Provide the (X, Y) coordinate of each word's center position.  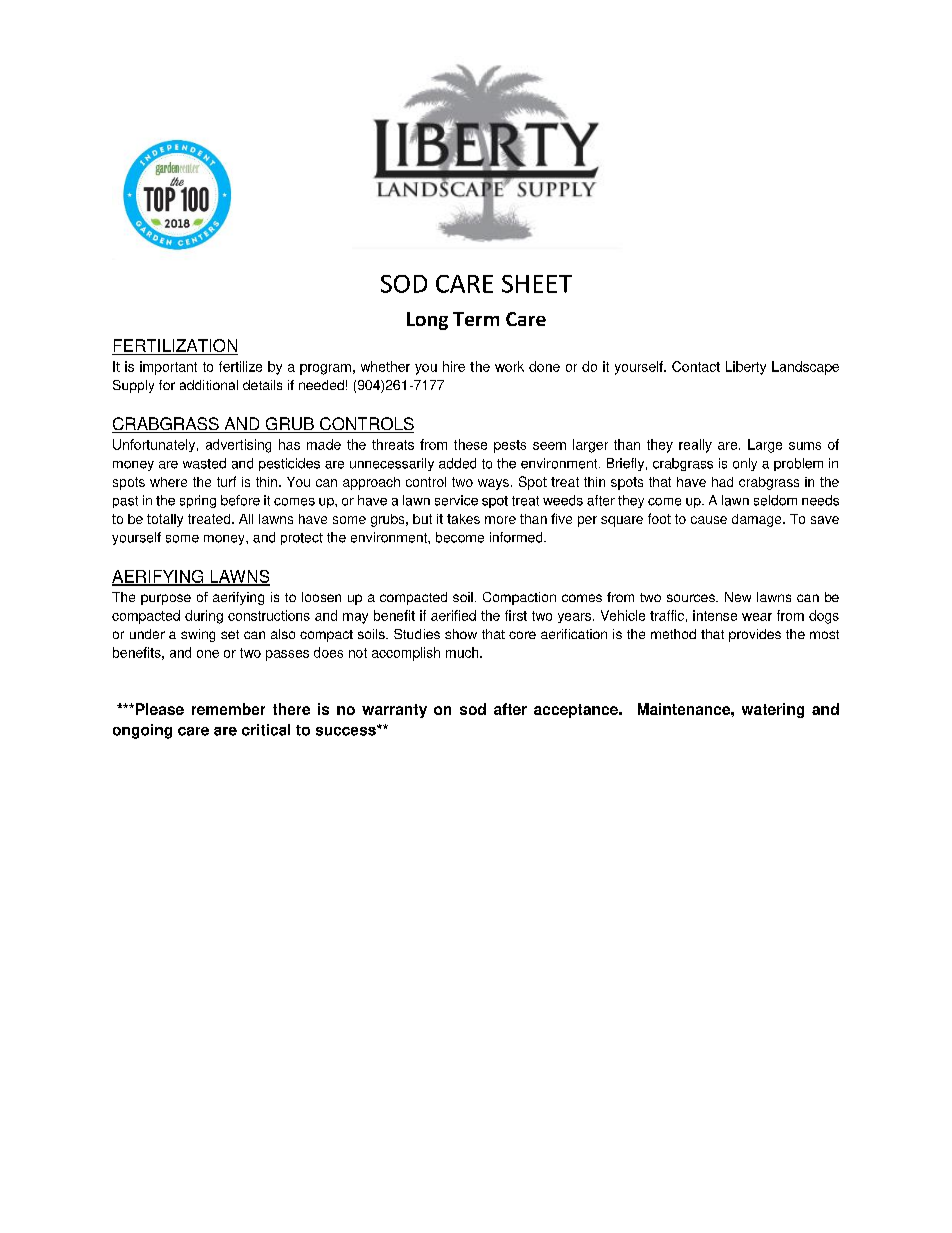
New (738, 597)
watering (773, 710)
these (470, 444)
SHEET (537, 284)
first (516, 615)
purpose (166, 599)
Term (476, 319)
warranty (394, 711)
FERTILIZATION (175, 347)
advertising (238, 446)
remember (228, 709)
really (695, 446)
